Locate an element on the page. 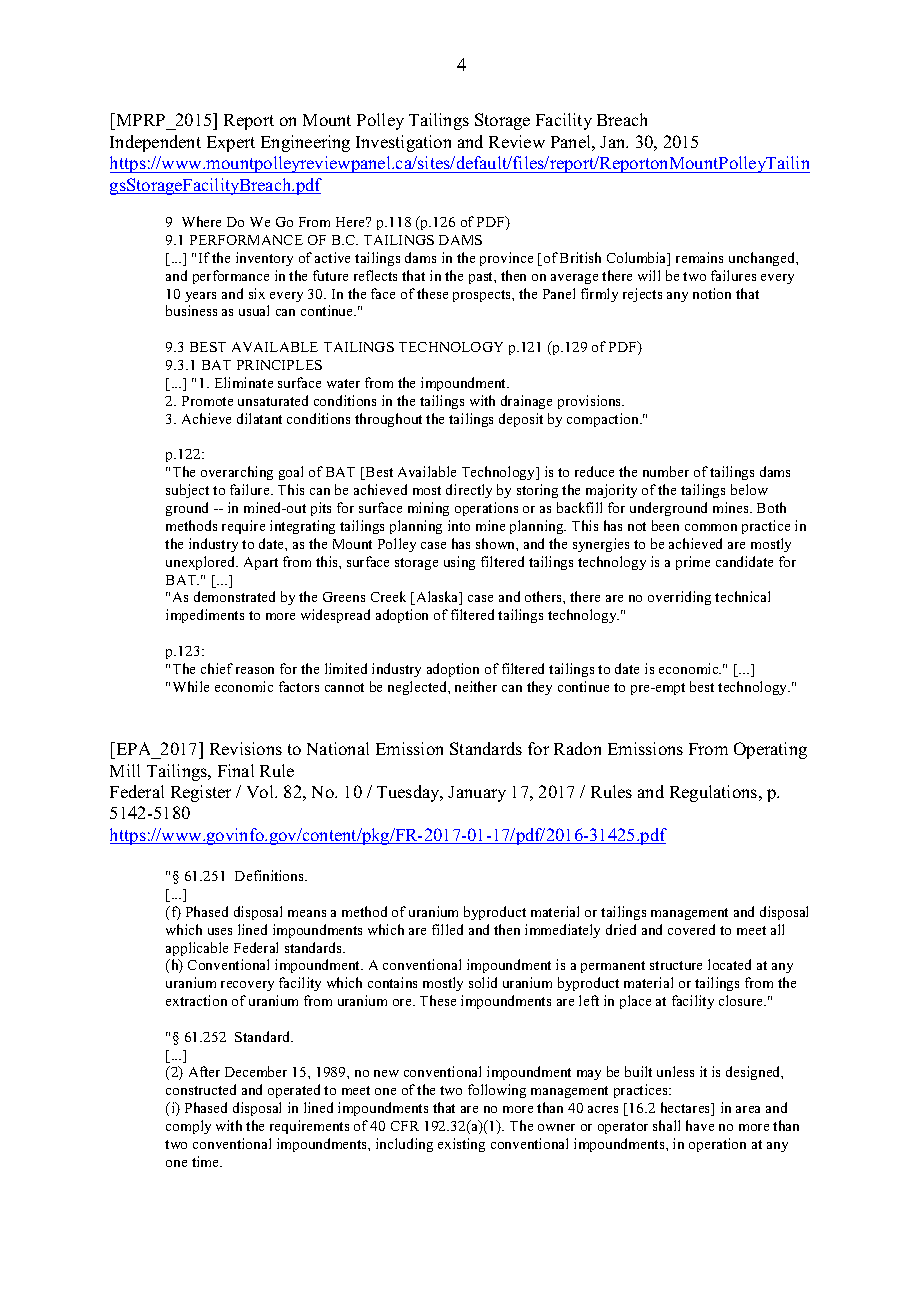  comply is located at coordinates (188, 1127).
